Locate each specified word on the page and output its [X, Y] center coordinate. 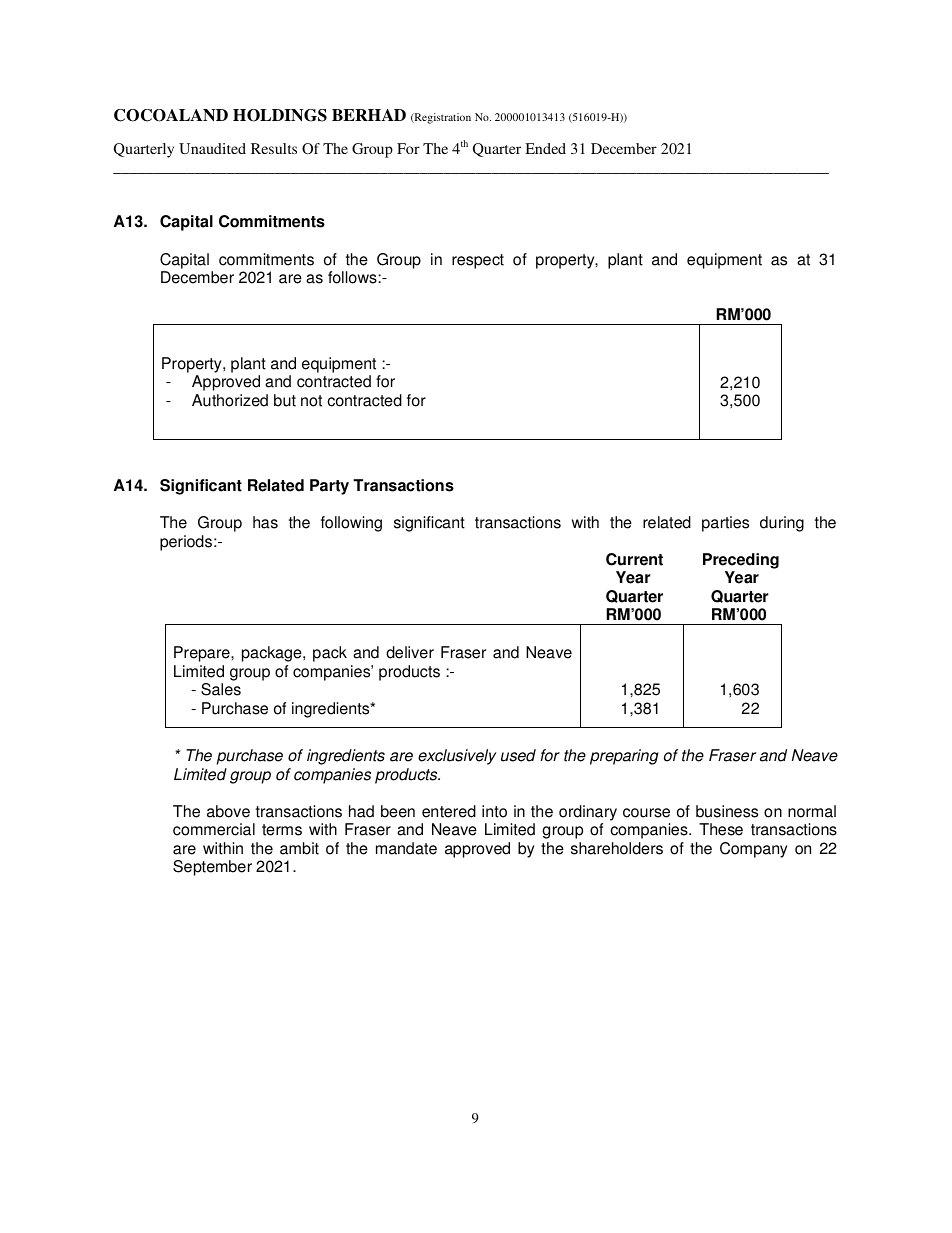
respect [478, 261]
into [494, 811]
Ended [545, 148]
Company [753, 850]
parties [725, 524]
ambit [299, 848]
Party [329, 487]
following [351, 524]
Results [274, 148]
